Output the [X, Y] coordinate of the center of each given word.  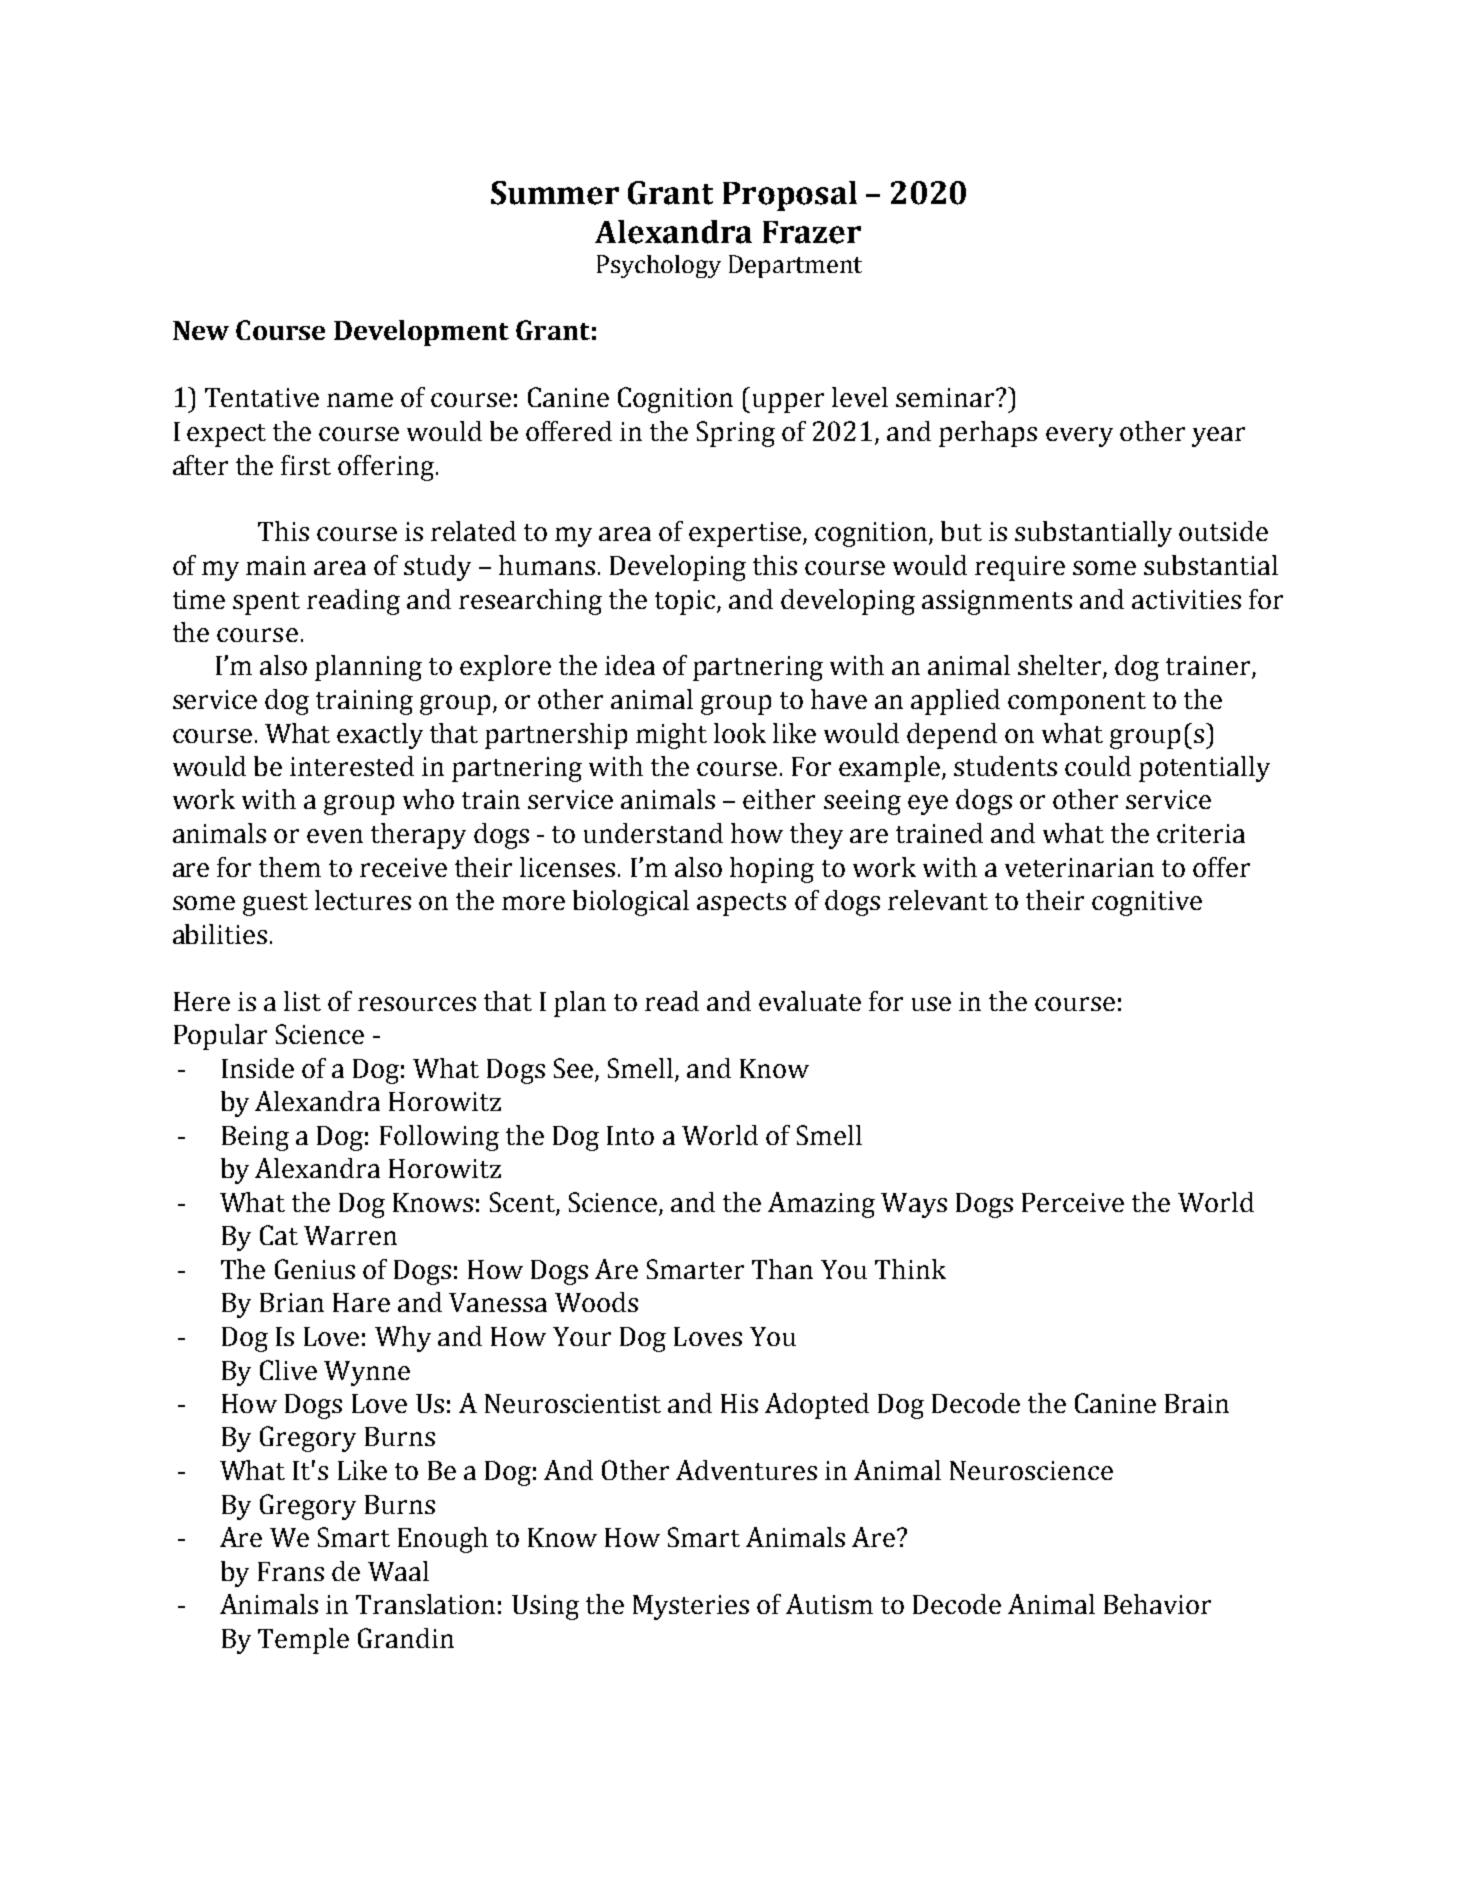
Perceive [1073, 1202]
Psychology [659, 266]
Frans [291, 1571]
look [740, 733]
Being [255, 1138]
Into [630, 1135]
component [1077, 703]
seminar [946, 397]
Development [421, 333]
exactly [380, 736]
